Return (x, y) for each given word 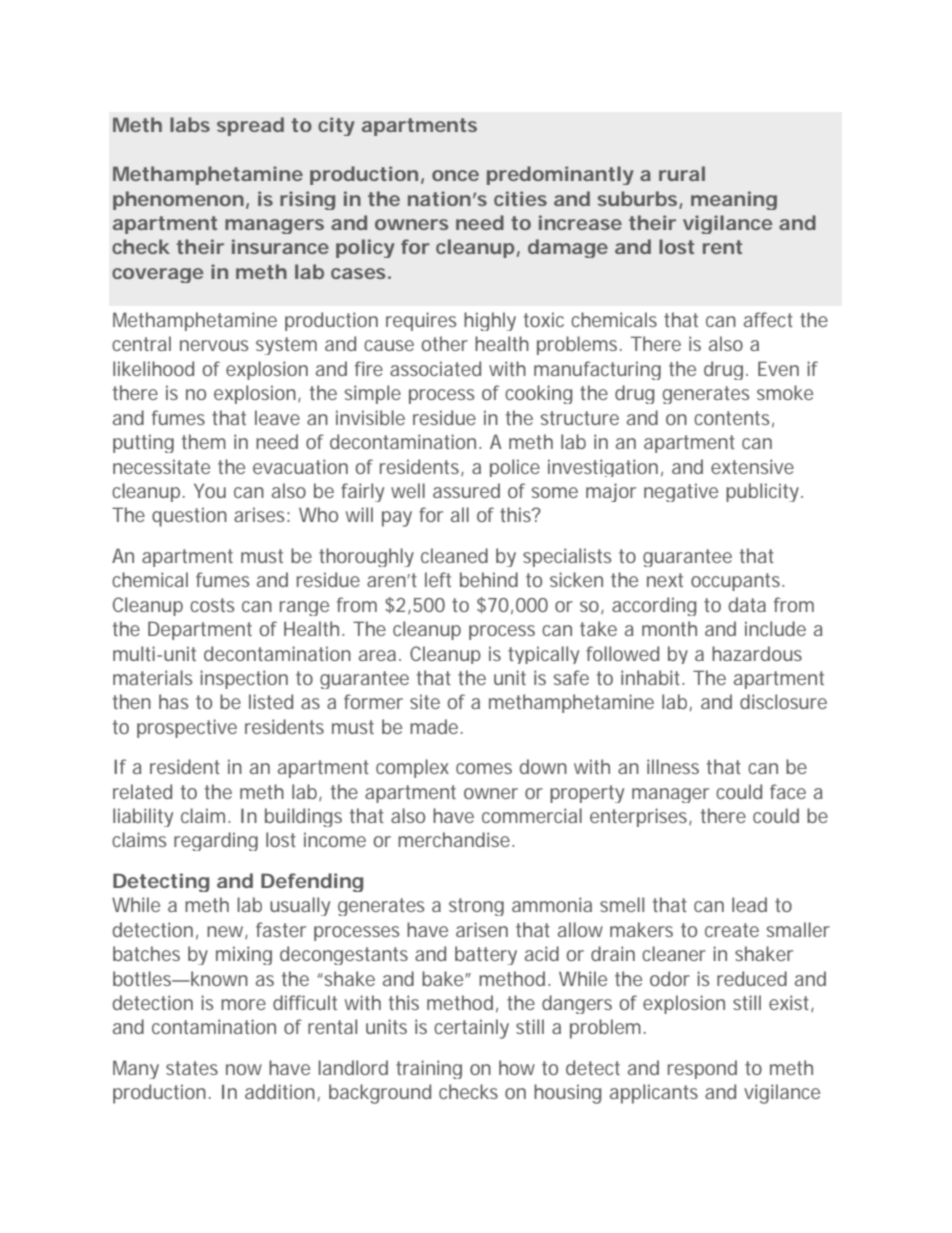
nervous (214, 345)
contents (732, 418)
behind (489, 579)
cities (520, 198)
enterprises (638, 817)
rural (682, 173)
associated (435, 368)
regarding (216, 841)
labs (190, 124)
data (747, 604)
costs (212, 605)
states (192, 1068)
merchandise (454, 839)
